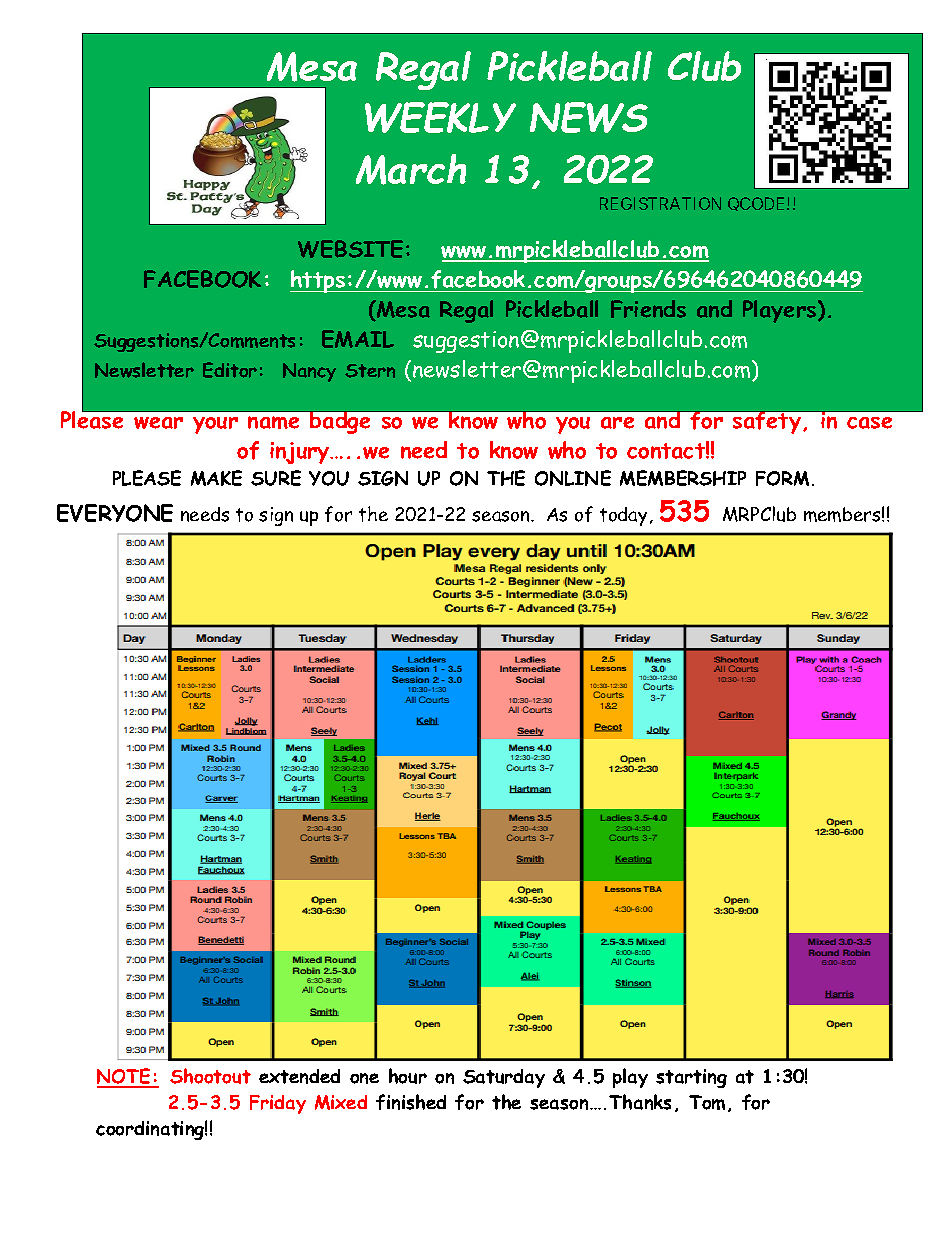  I want to click on starting, so click(691, 1078).
